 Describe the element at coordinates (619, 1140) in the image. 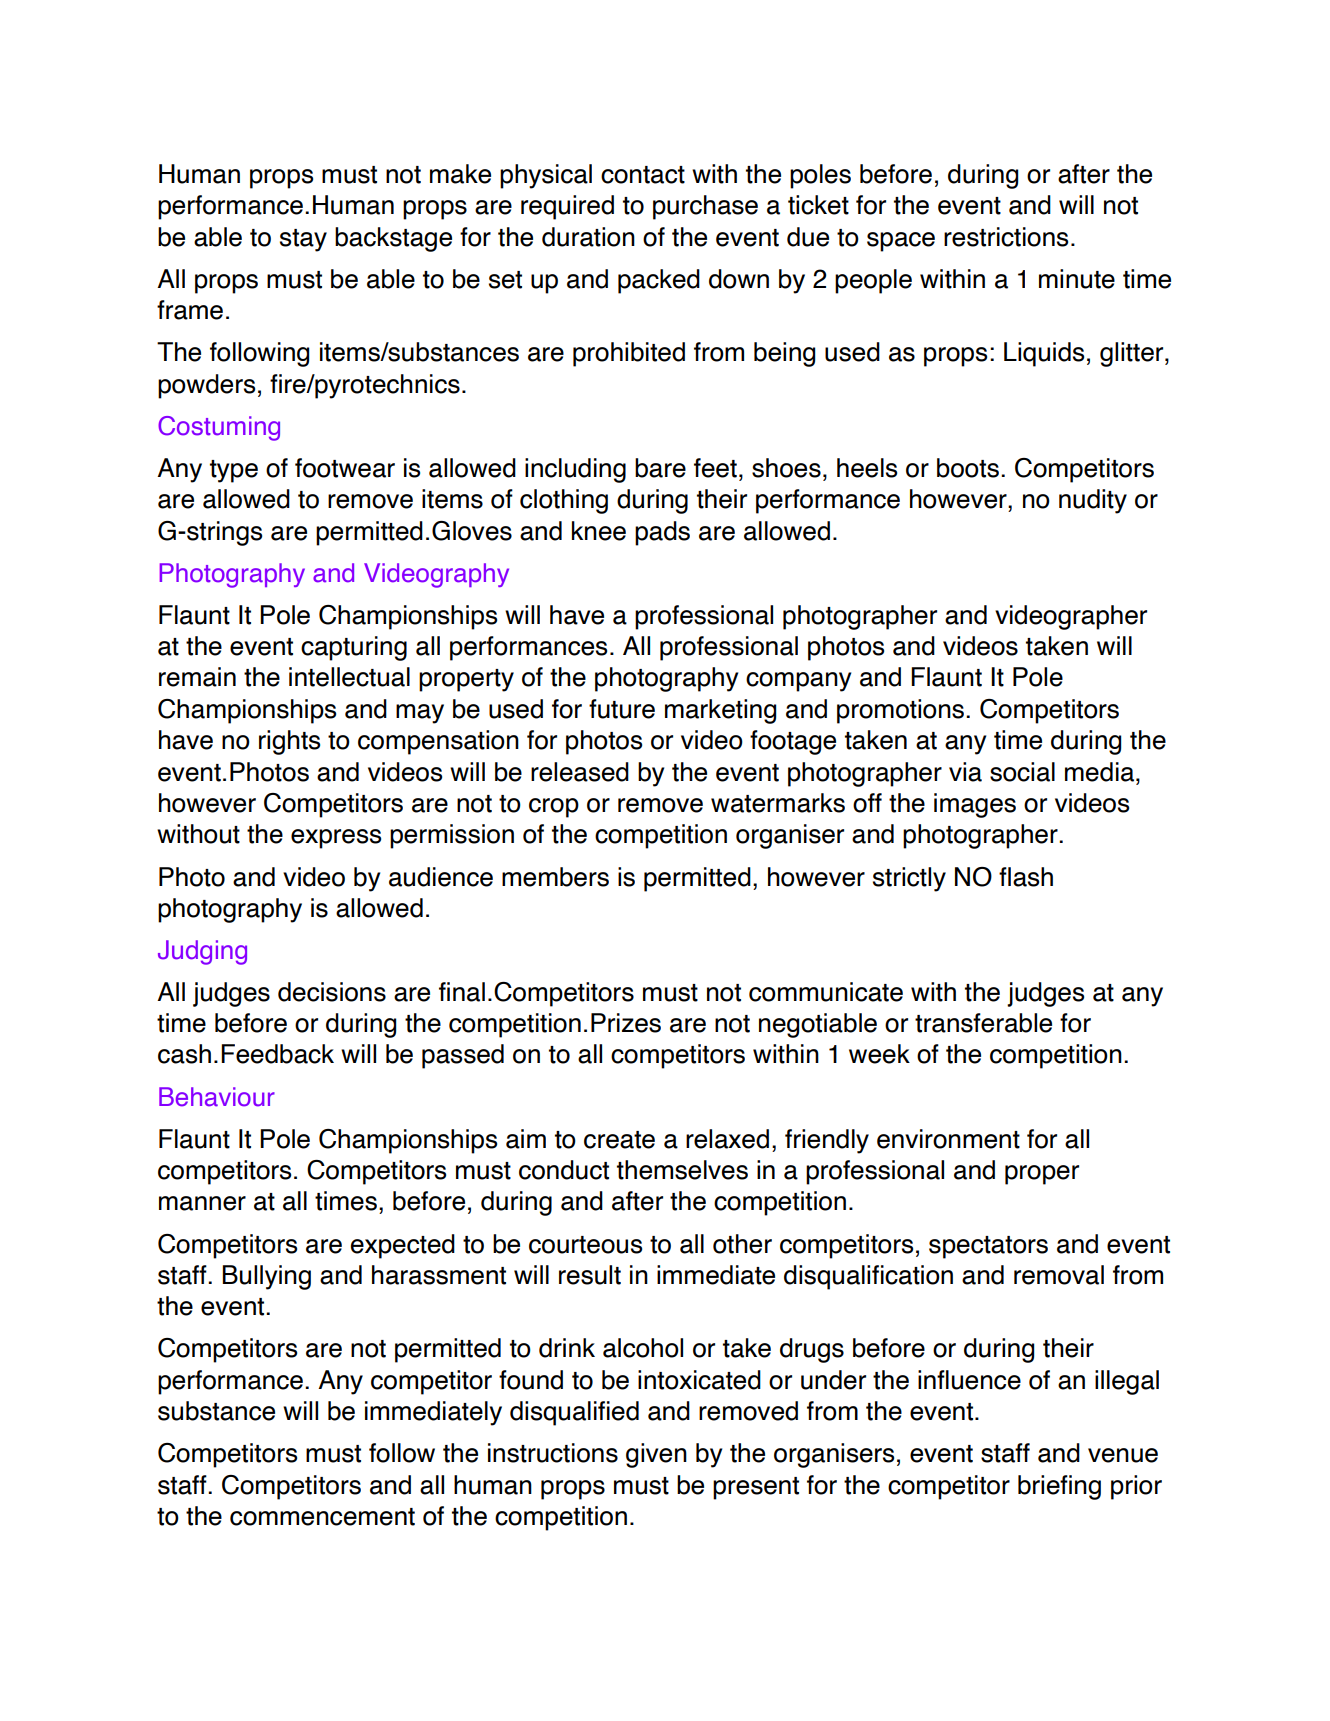

I see `create` at that location.
